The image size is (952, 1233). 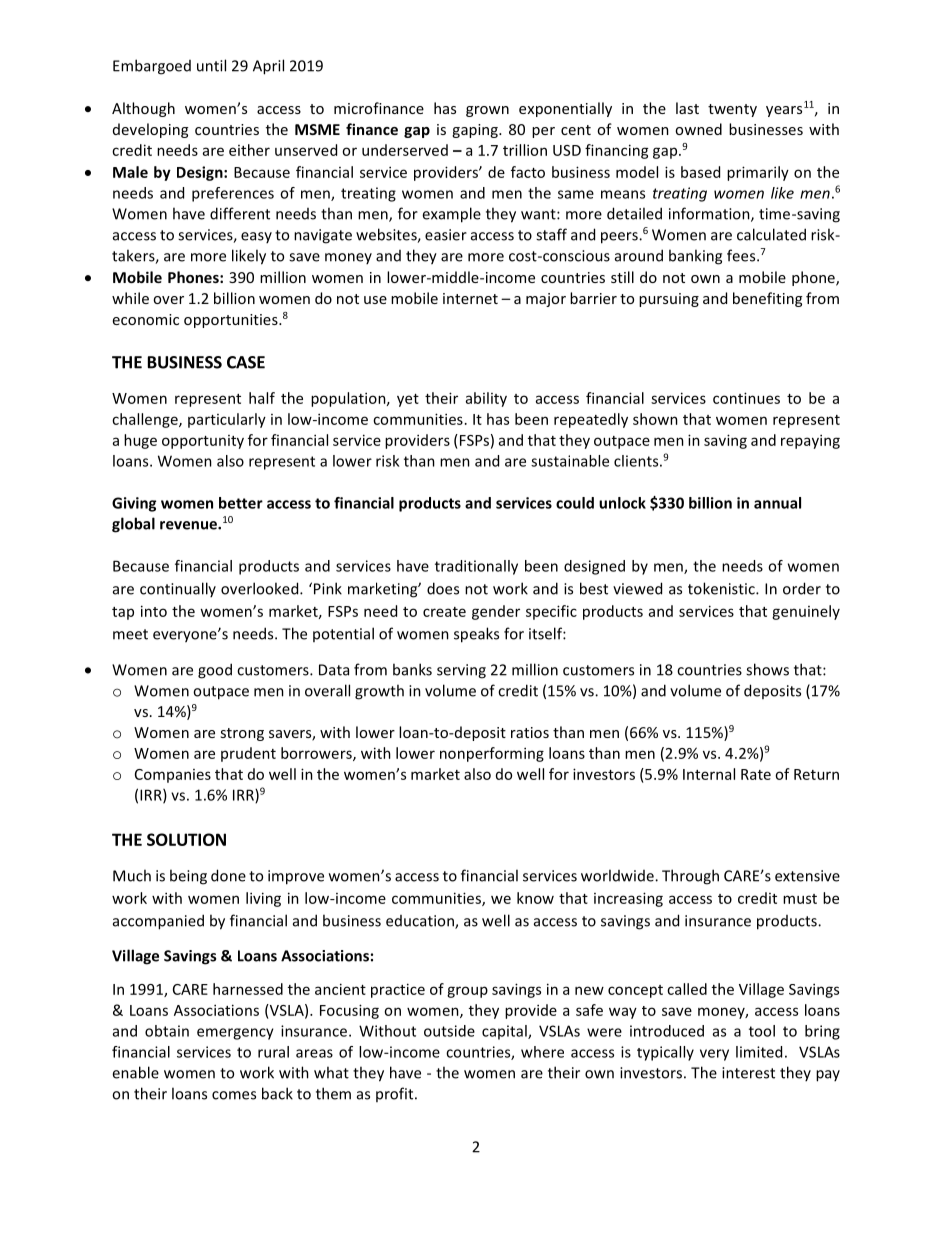 What do you see at coordinates (767, 299) in the document?
I see `benefiting` at bounding box center [767, 299].
